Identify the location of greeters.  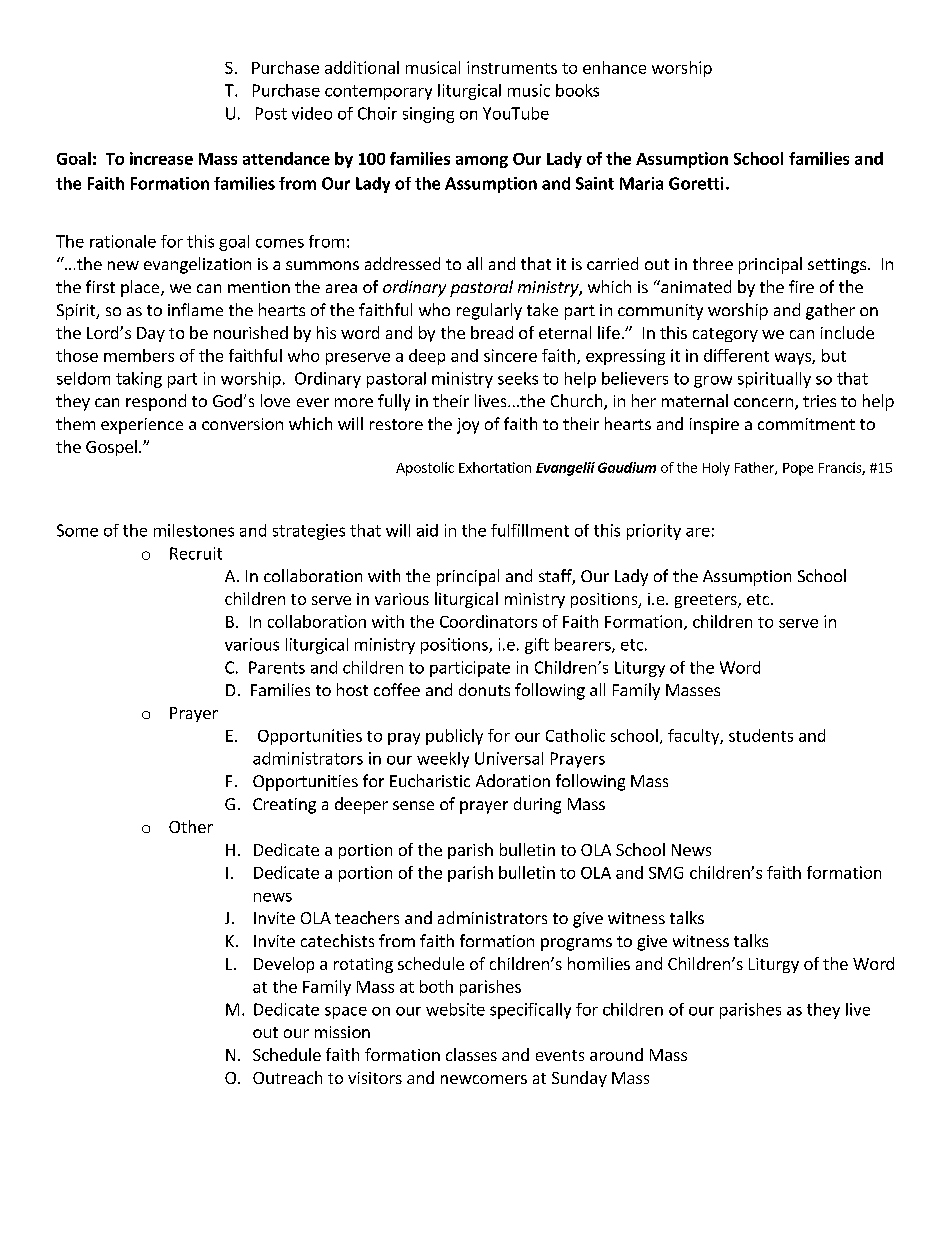
(707, 601).
